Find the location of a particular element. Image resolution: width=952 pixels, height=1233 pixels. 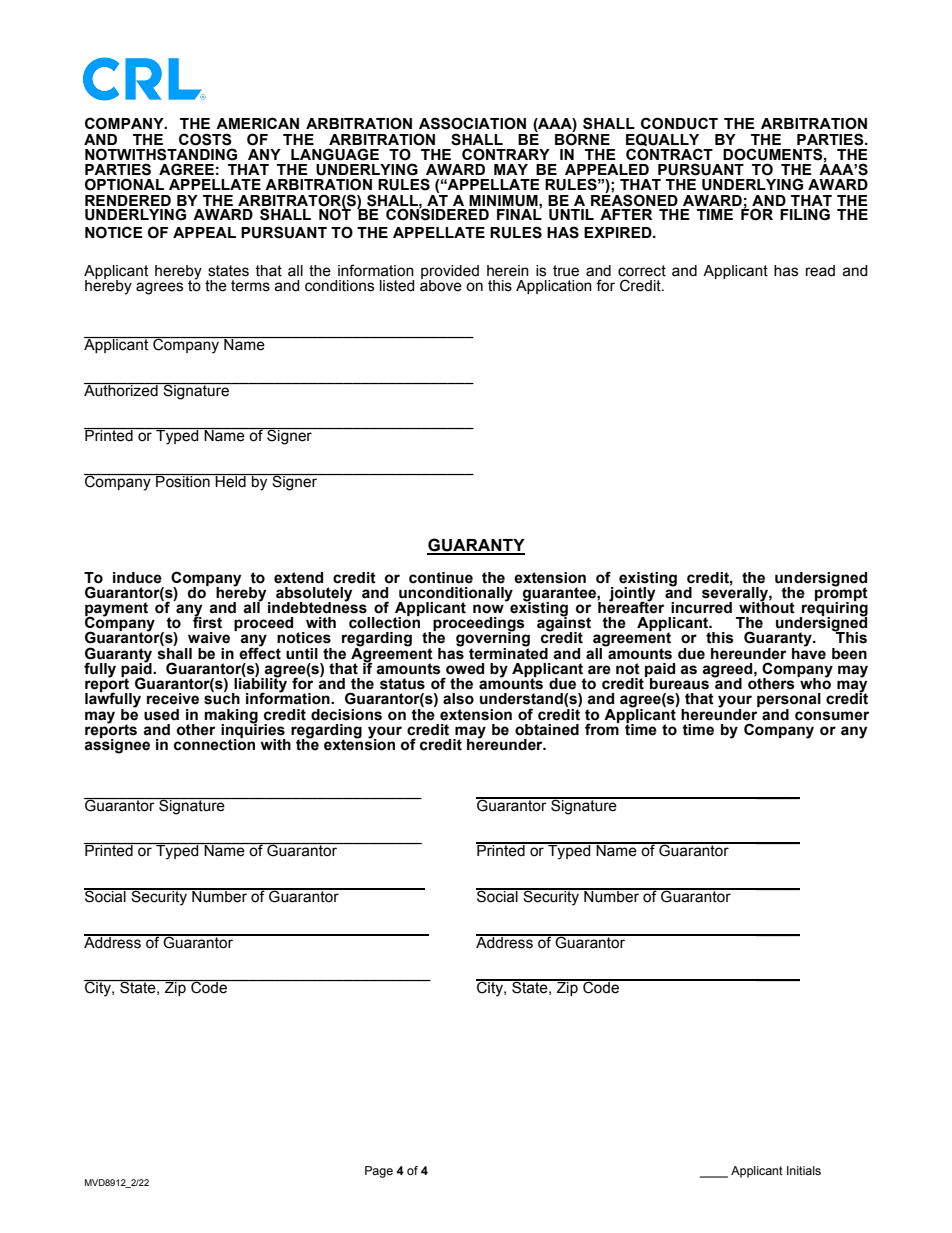

Initials is located at coordinates (804, 1170).
